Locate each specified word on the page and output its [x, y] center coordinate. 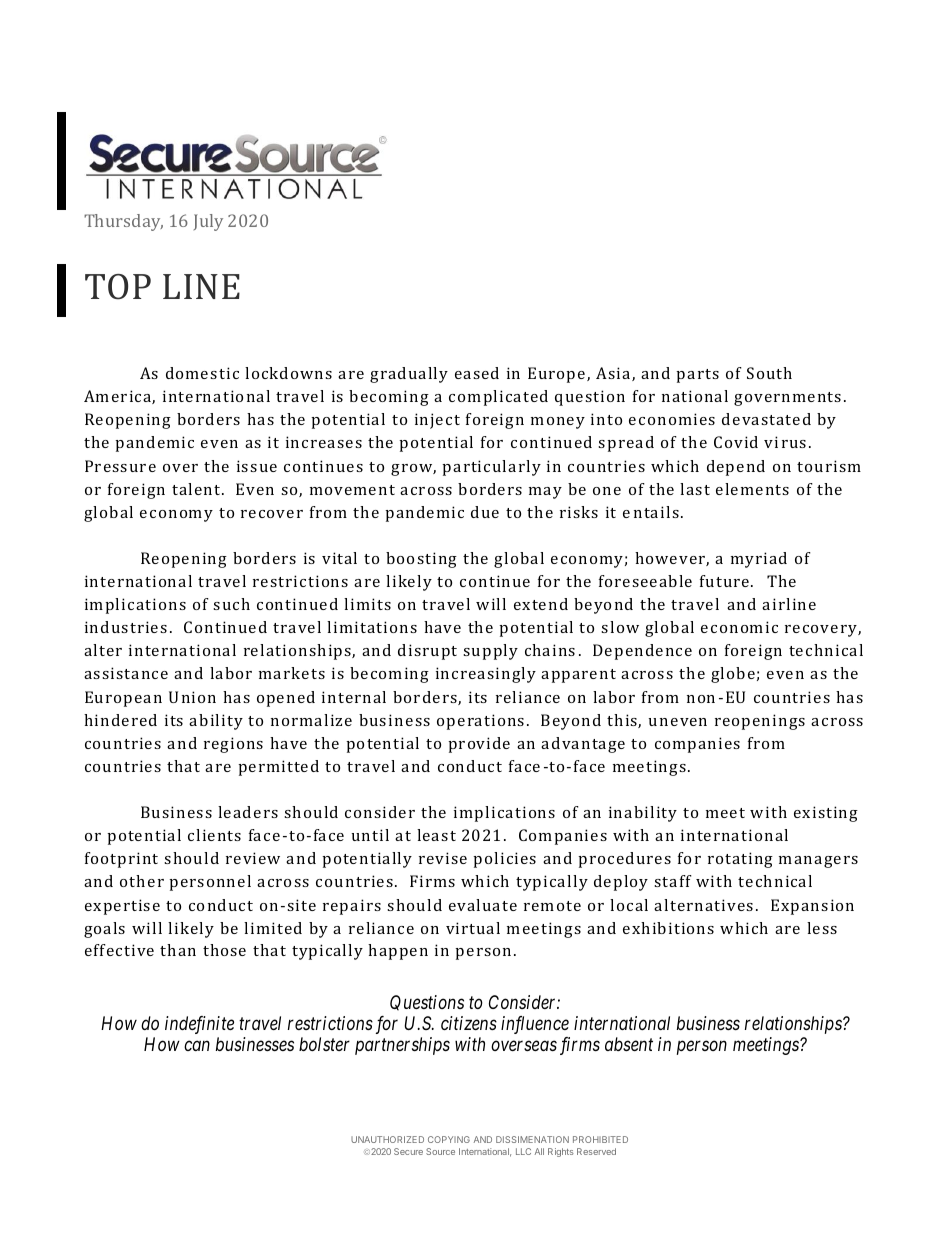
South [769, 373]
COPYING [449, 1139]
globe [733, 675]
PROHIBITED [600, 1139]
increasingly [486, 675]
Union [192, 697]
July [208, 222]
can [197, 1046]
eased [477, 373]
